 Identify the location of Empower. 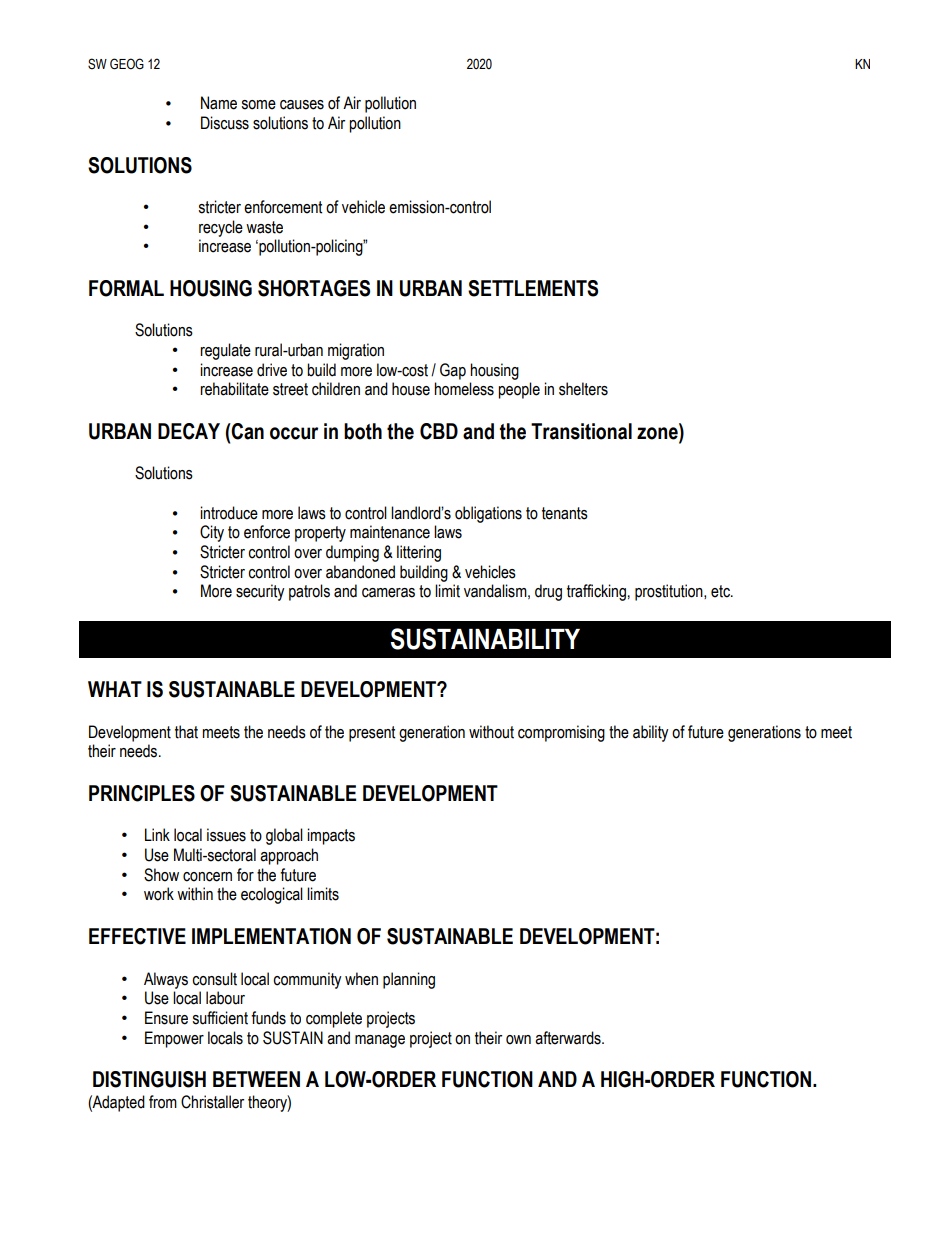
(174, 1039).
